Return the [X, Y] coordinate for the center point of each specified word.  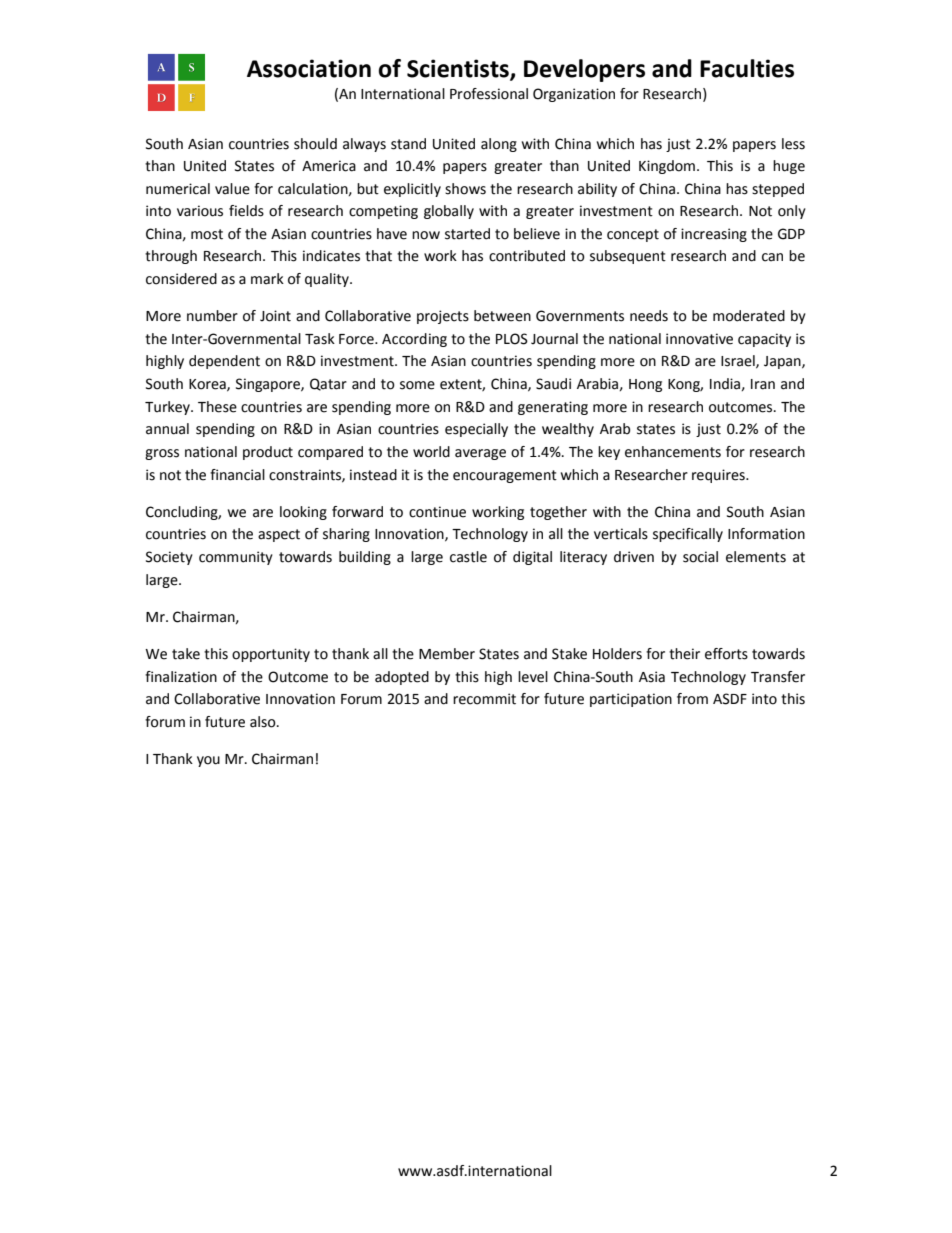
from [692, 699]
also [264, 722]
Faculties [747, 68]
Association [309, 68]
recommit [484, 699]
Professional [489, 94]
